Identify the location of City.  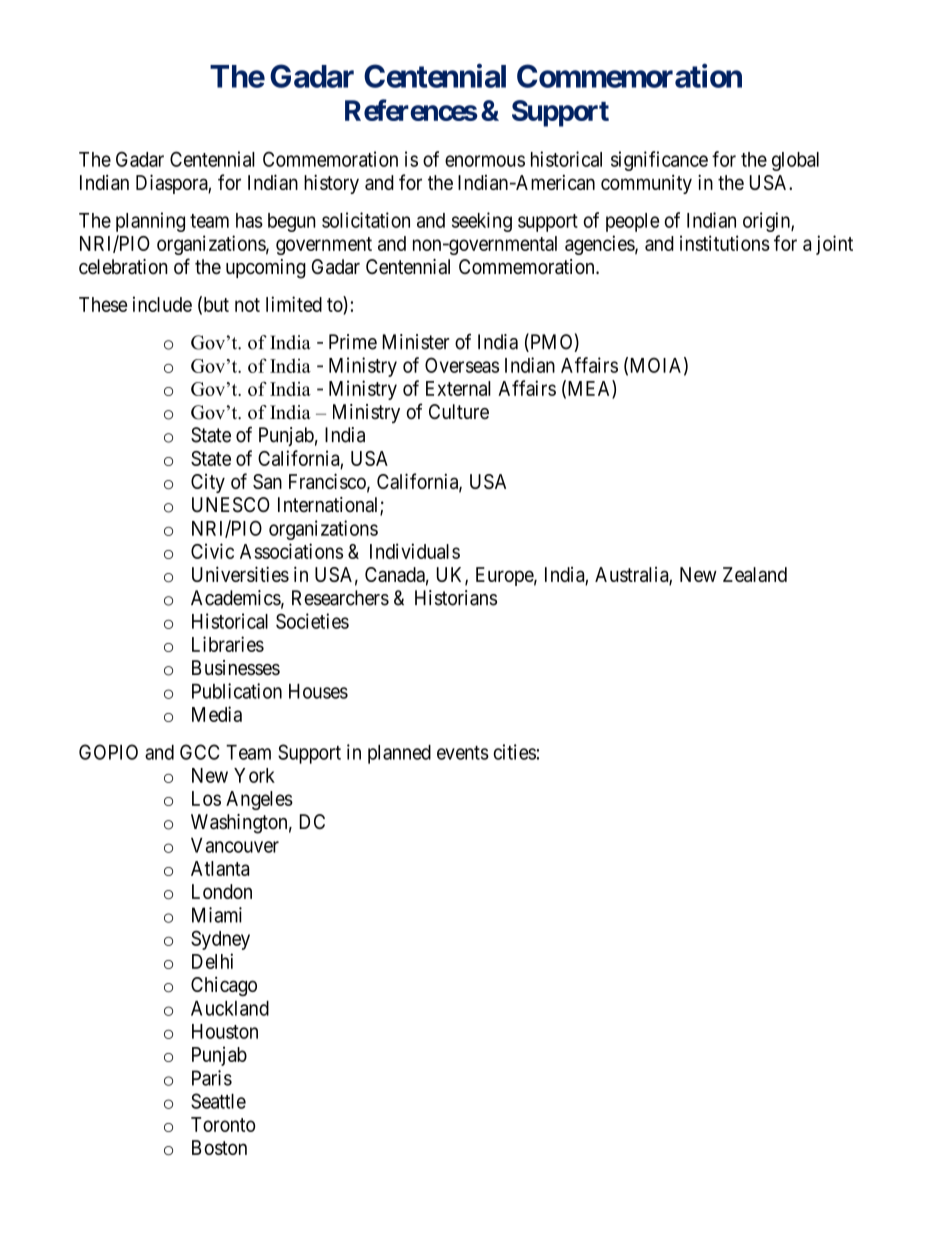
(208, 483).
